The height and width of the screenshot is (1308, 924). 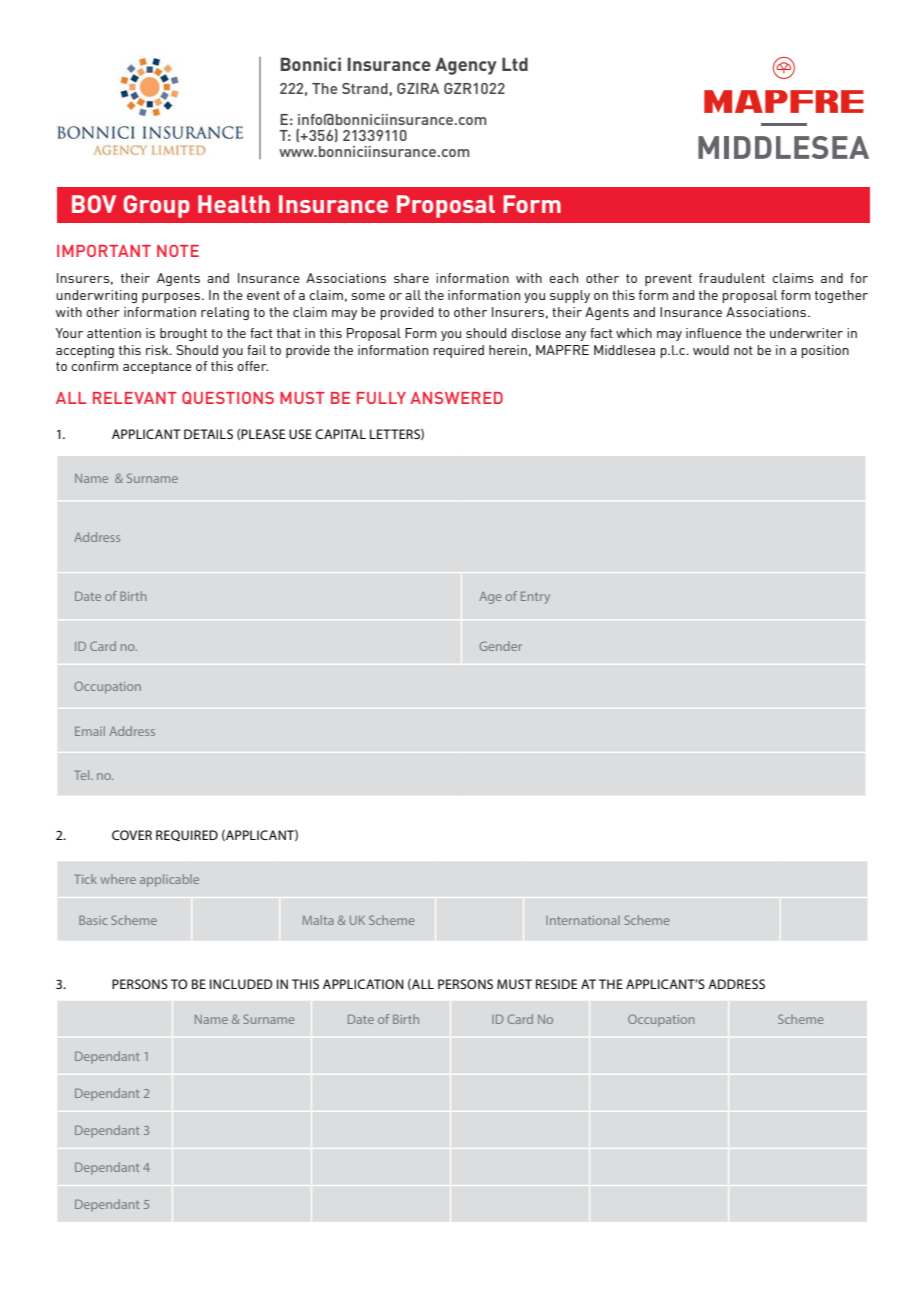 I want to click on would, so click(x=711, y=350).
